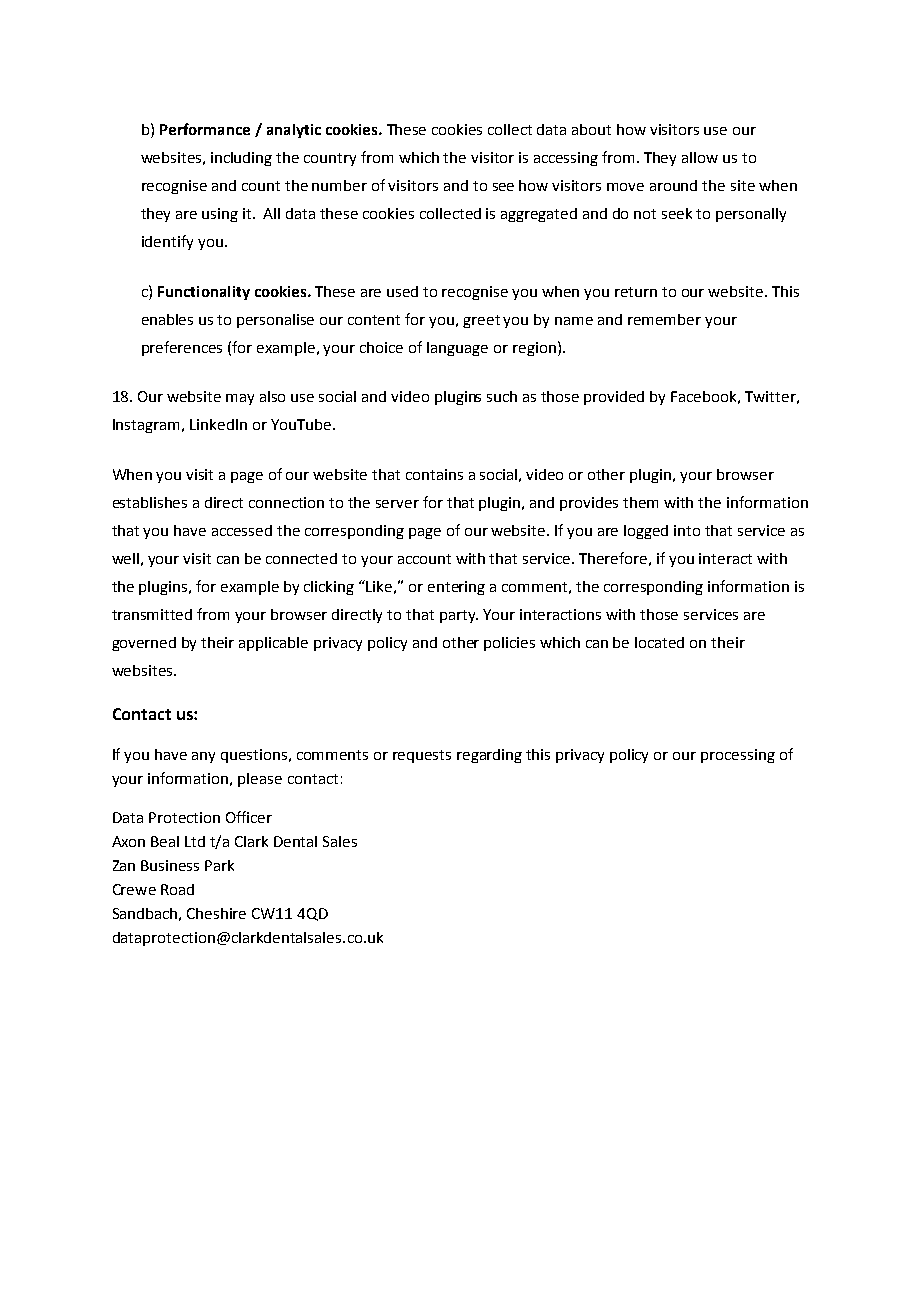 This screenshot has width=924, height=1308. Describe the element at coordinates (700, 157) in the screenshot. I see `allow` at that location.
